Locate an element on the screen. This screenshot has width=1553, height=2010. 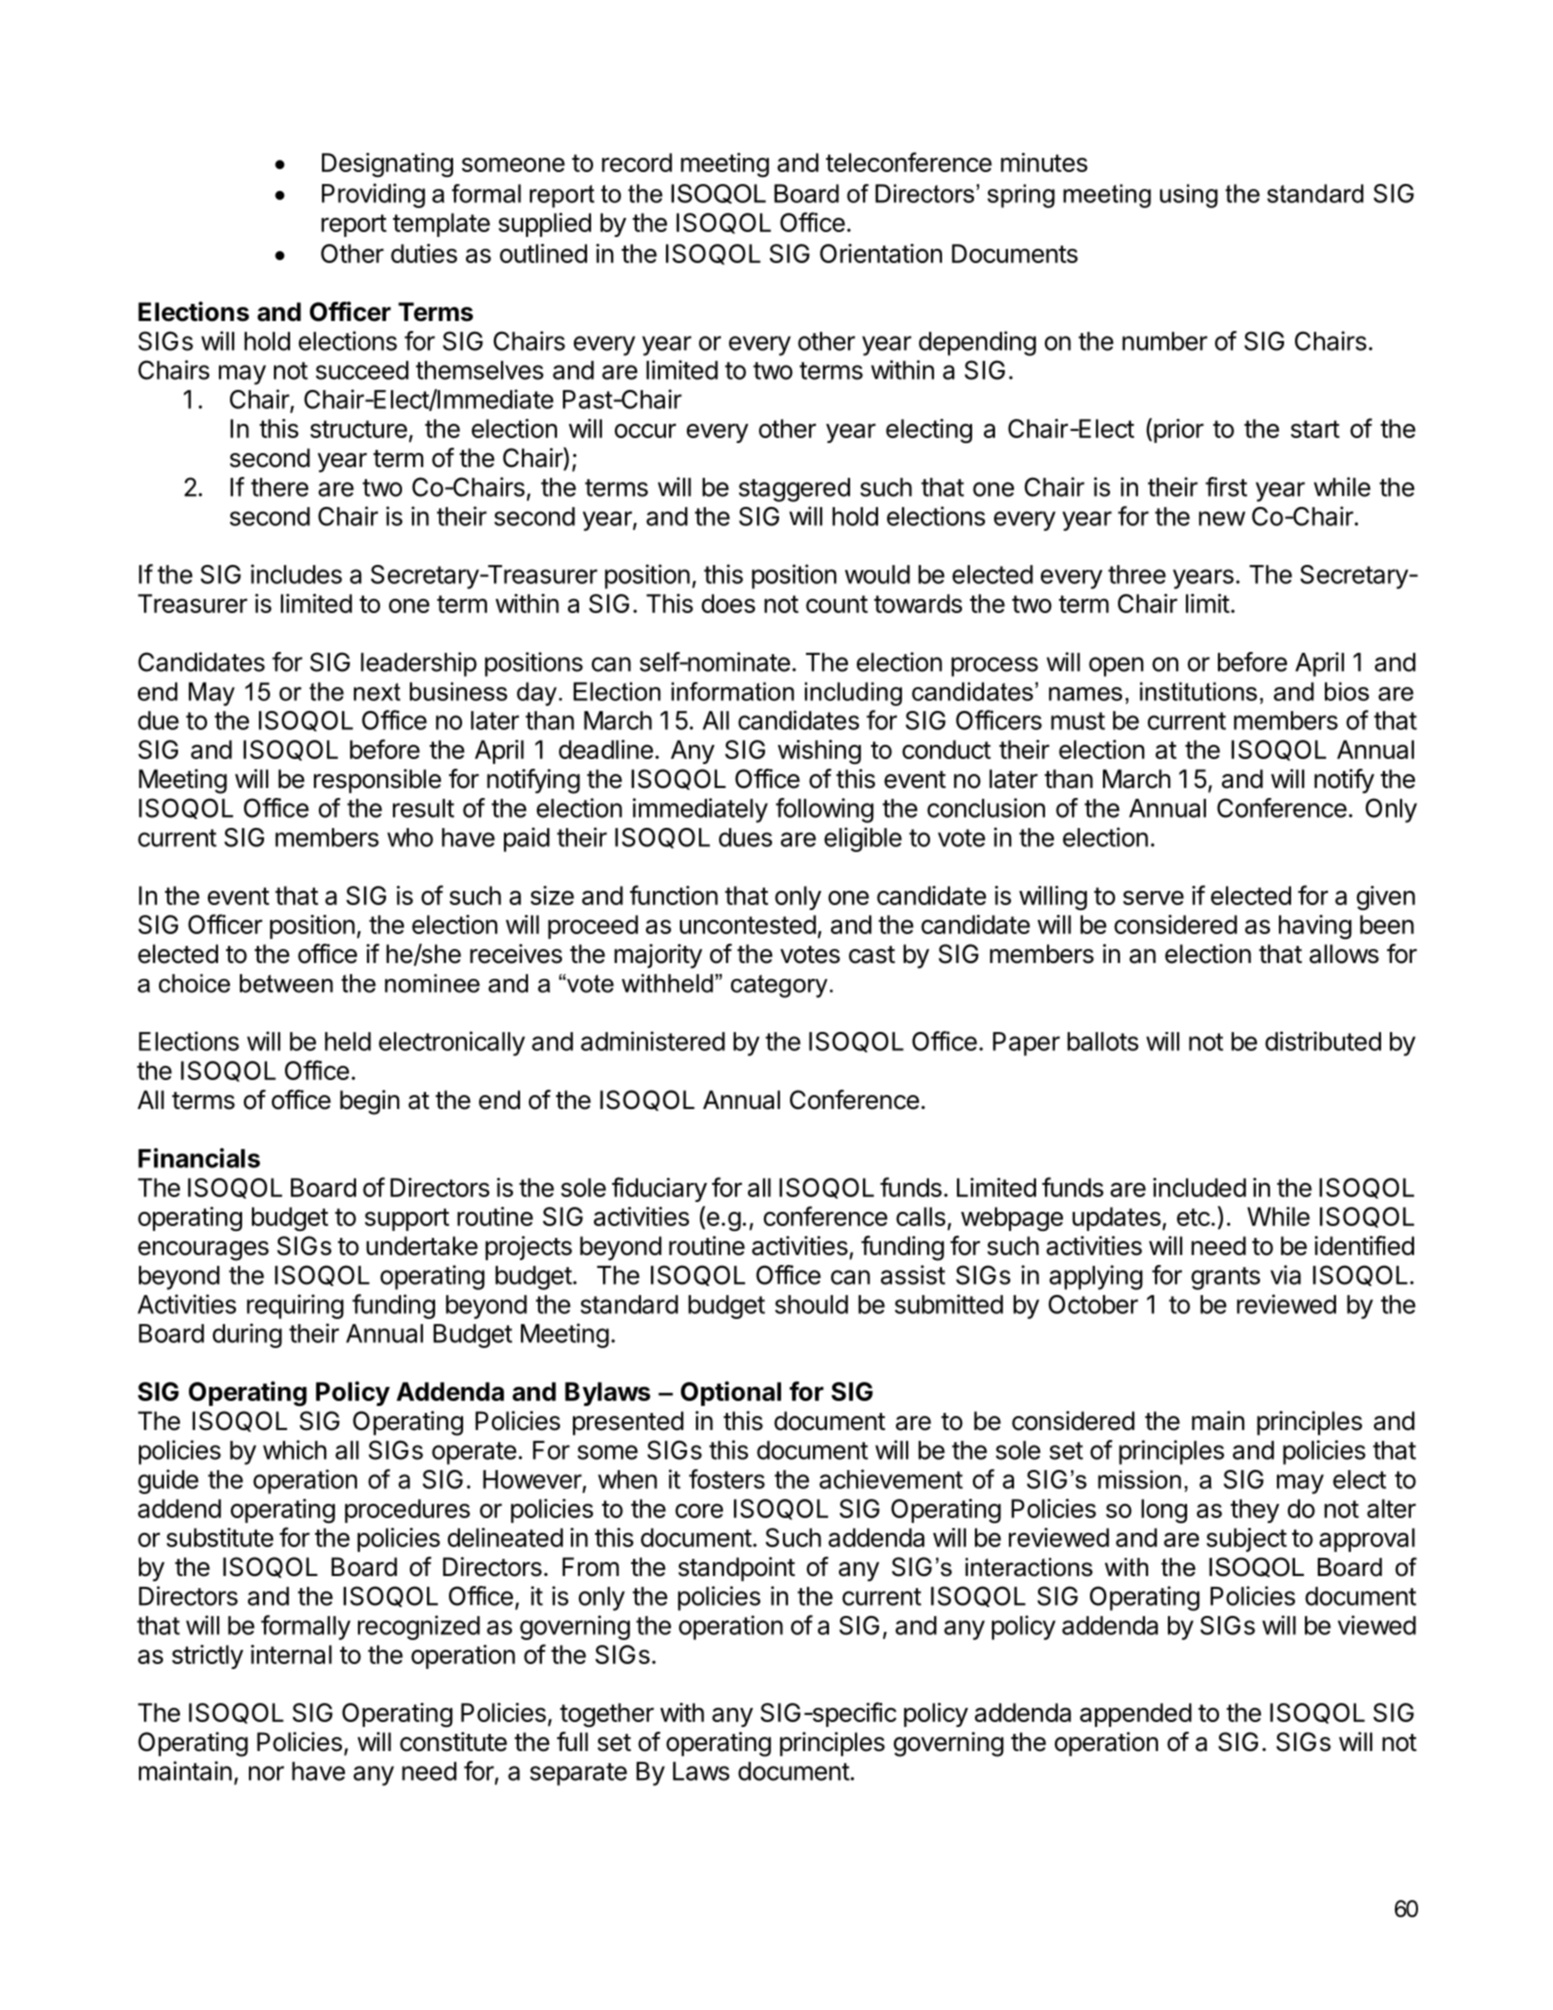
nor is located at coordinates (266, 1773).
